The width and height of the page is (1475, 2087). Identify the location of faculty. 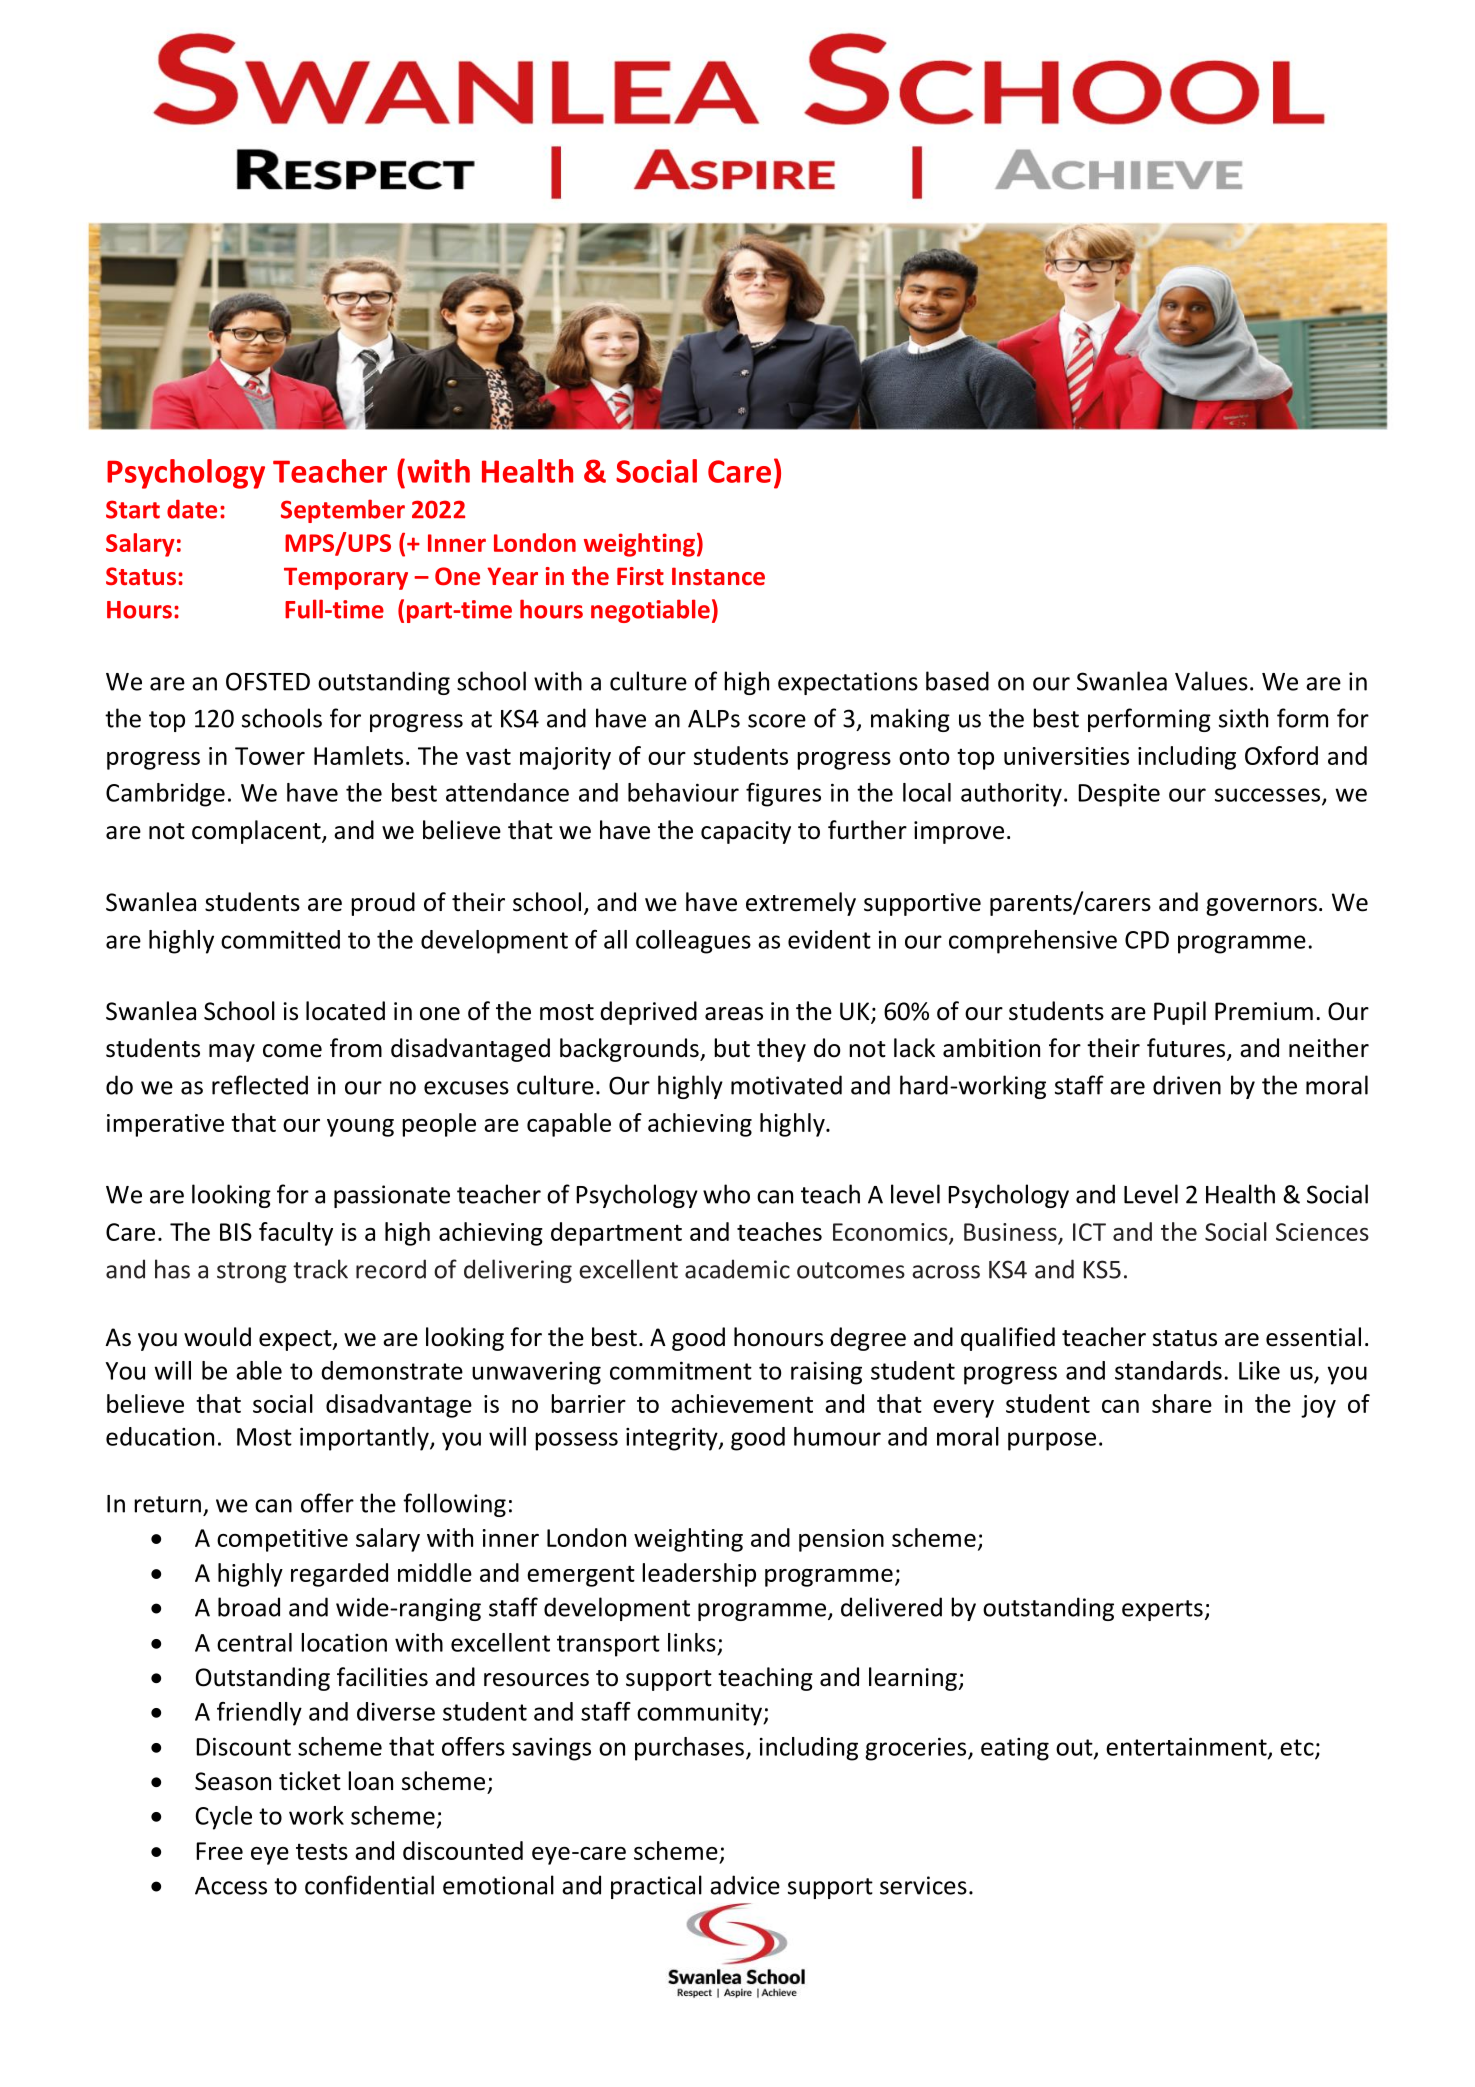
(296, 1234).
